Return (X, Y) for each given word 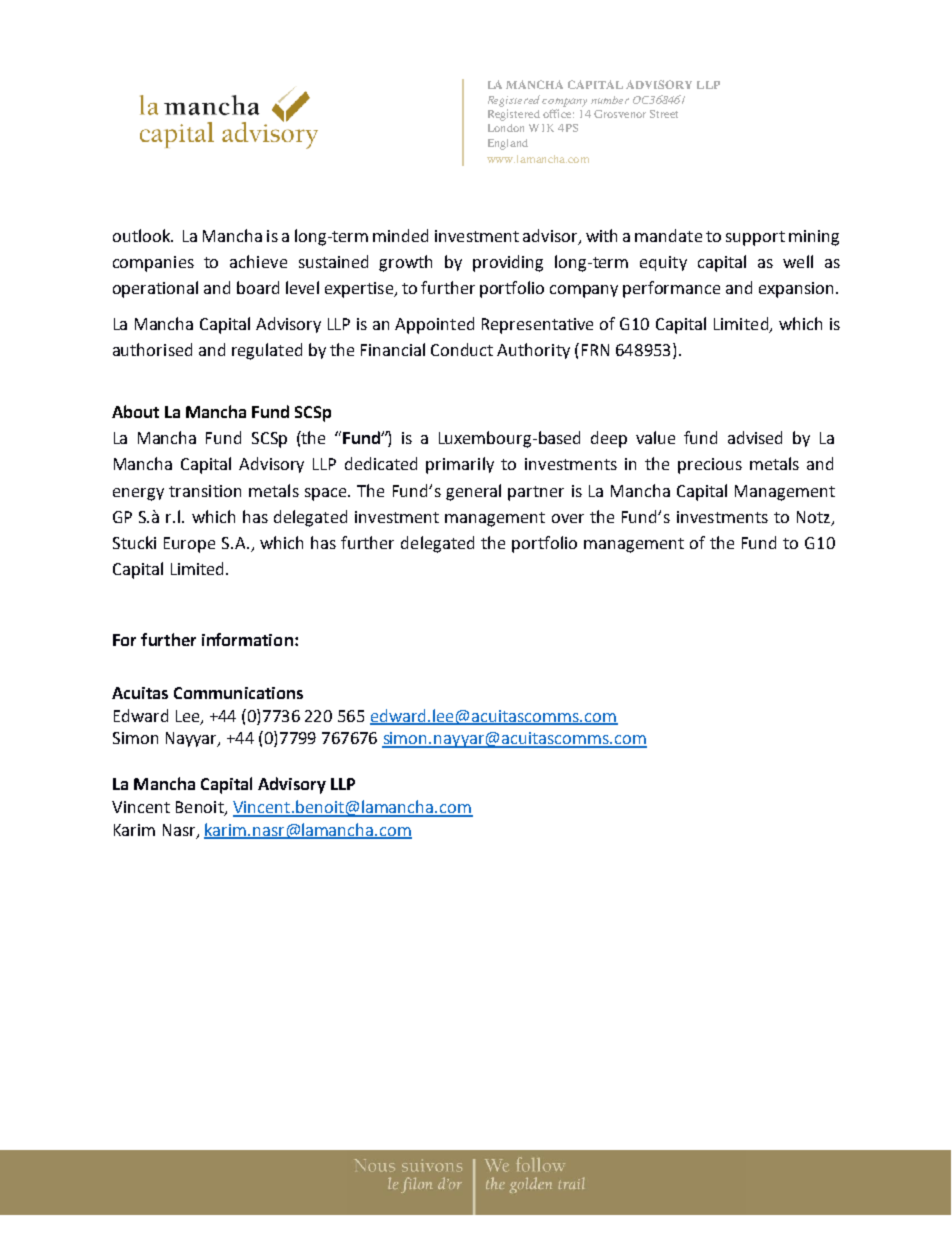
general (473, 492)
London (506, 128)
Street (664, 114)
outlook (143, 235)
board (258, 287)
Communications (238, 693)
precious (710, 466)
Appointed (434, 325)
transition (205, 491)
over (568, 518)
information (247, 639)
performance (671, 289)
